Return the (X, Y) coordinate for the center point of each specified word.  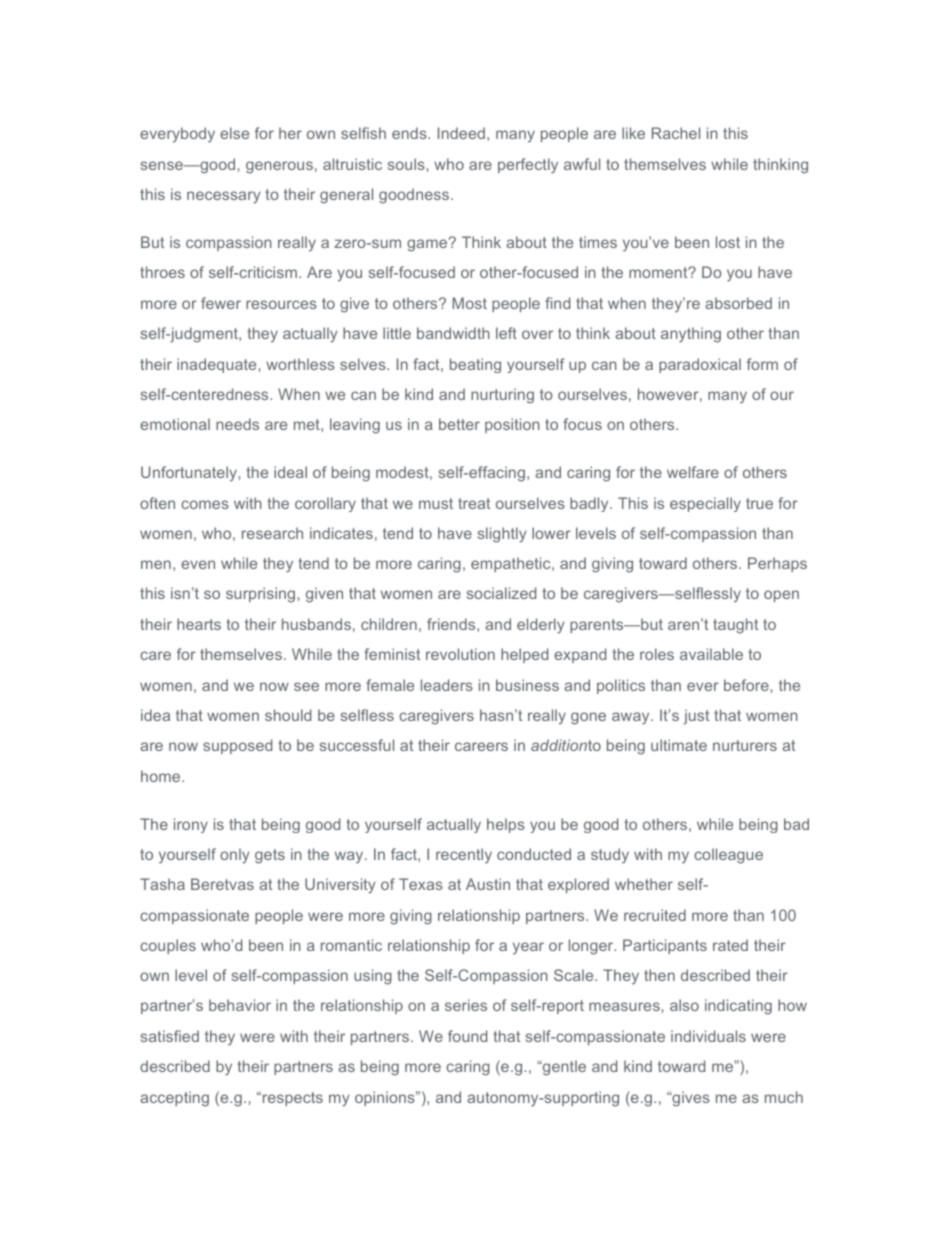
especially (705, 504)
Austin (488, 884)
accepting (174, 1099)
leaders (447, 685)
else (234, 133)
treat (474, 503)
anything (691, 335)
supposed (237, 746)
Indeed (461, 133)
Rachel (676, 133)
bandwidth (453, 333)
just (696, 717)
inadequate (218, 365)
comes (205, 504)
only (235, 856)
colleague (728, 856)
